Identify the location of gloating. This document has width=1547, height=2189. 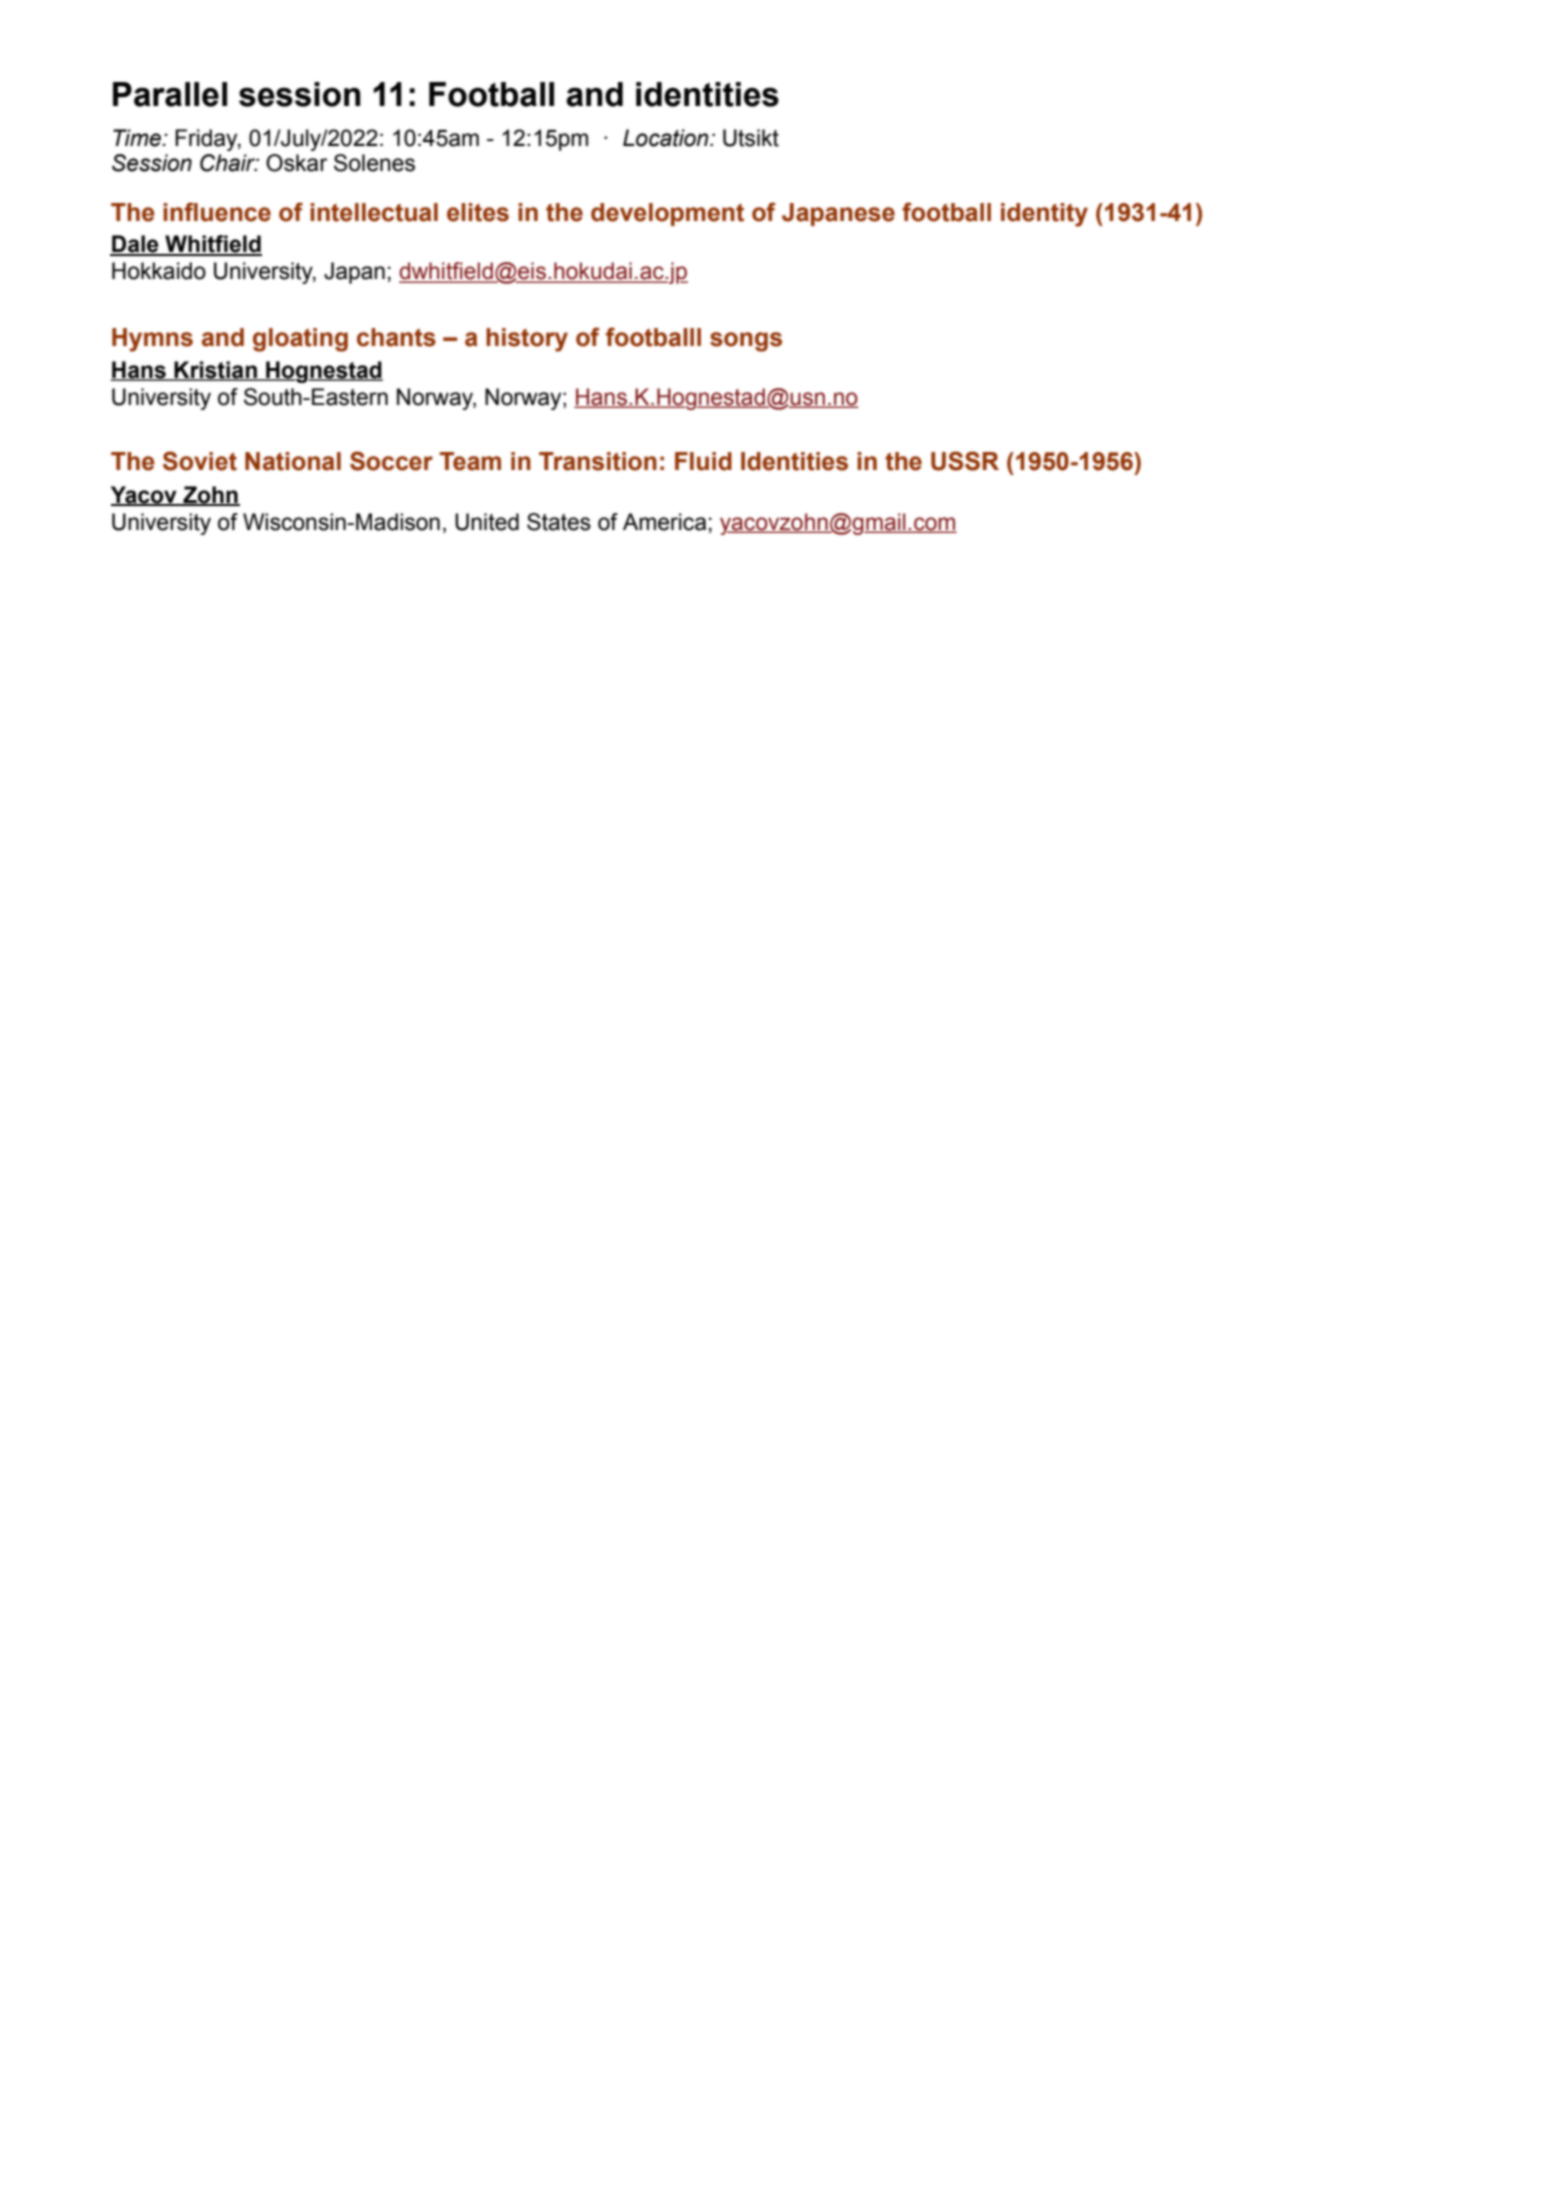
(300, 340).
